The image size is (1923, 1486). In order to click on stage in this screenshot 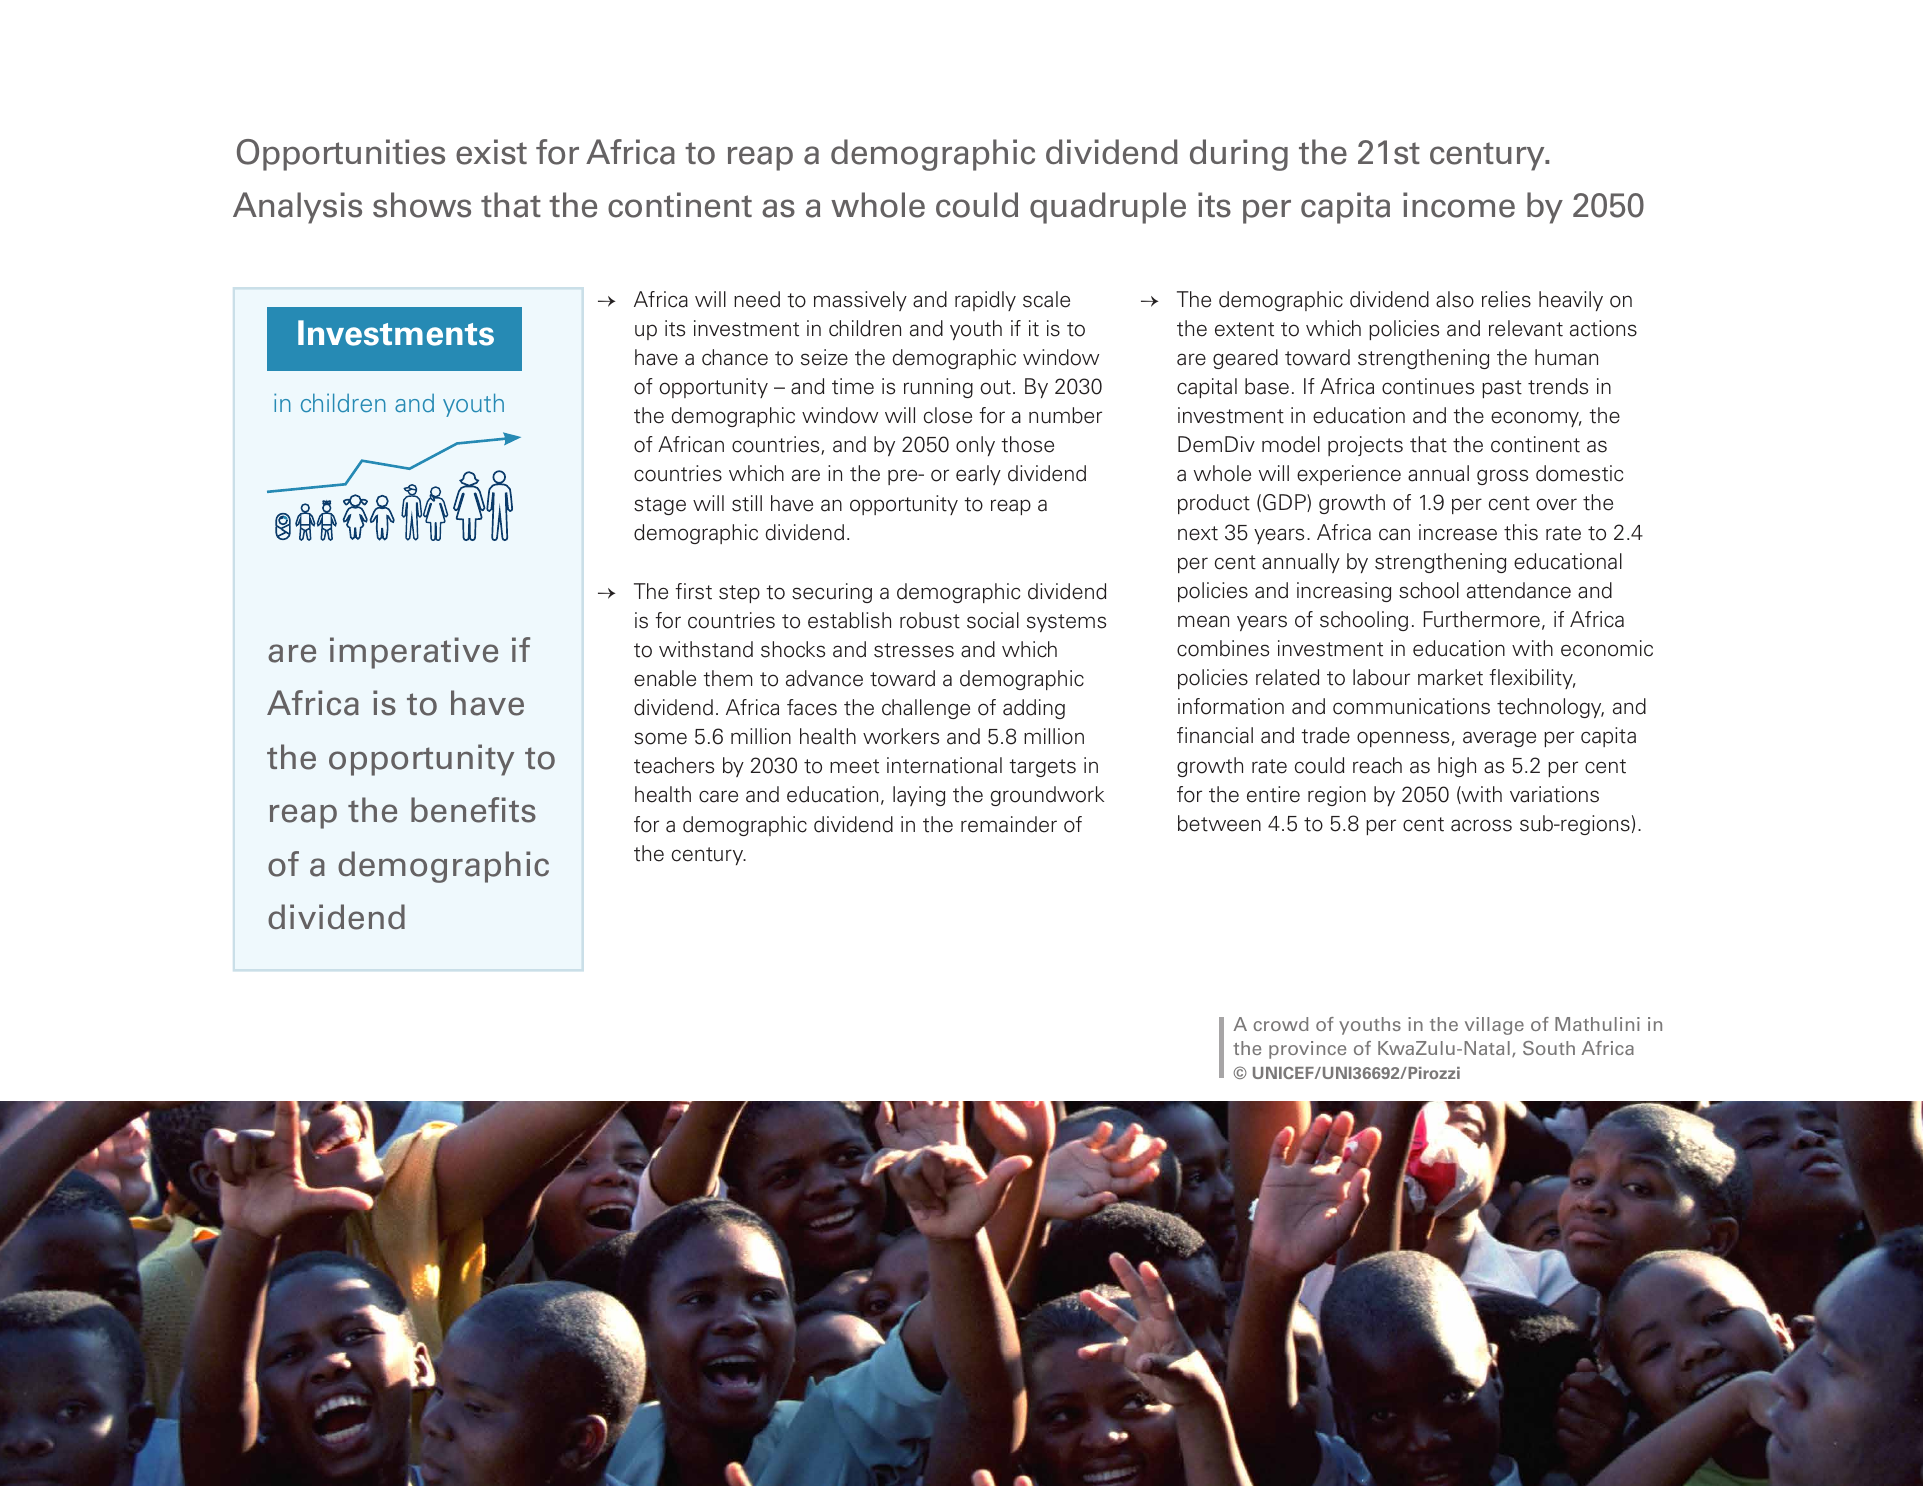, I will do `click(660, 506)`.
